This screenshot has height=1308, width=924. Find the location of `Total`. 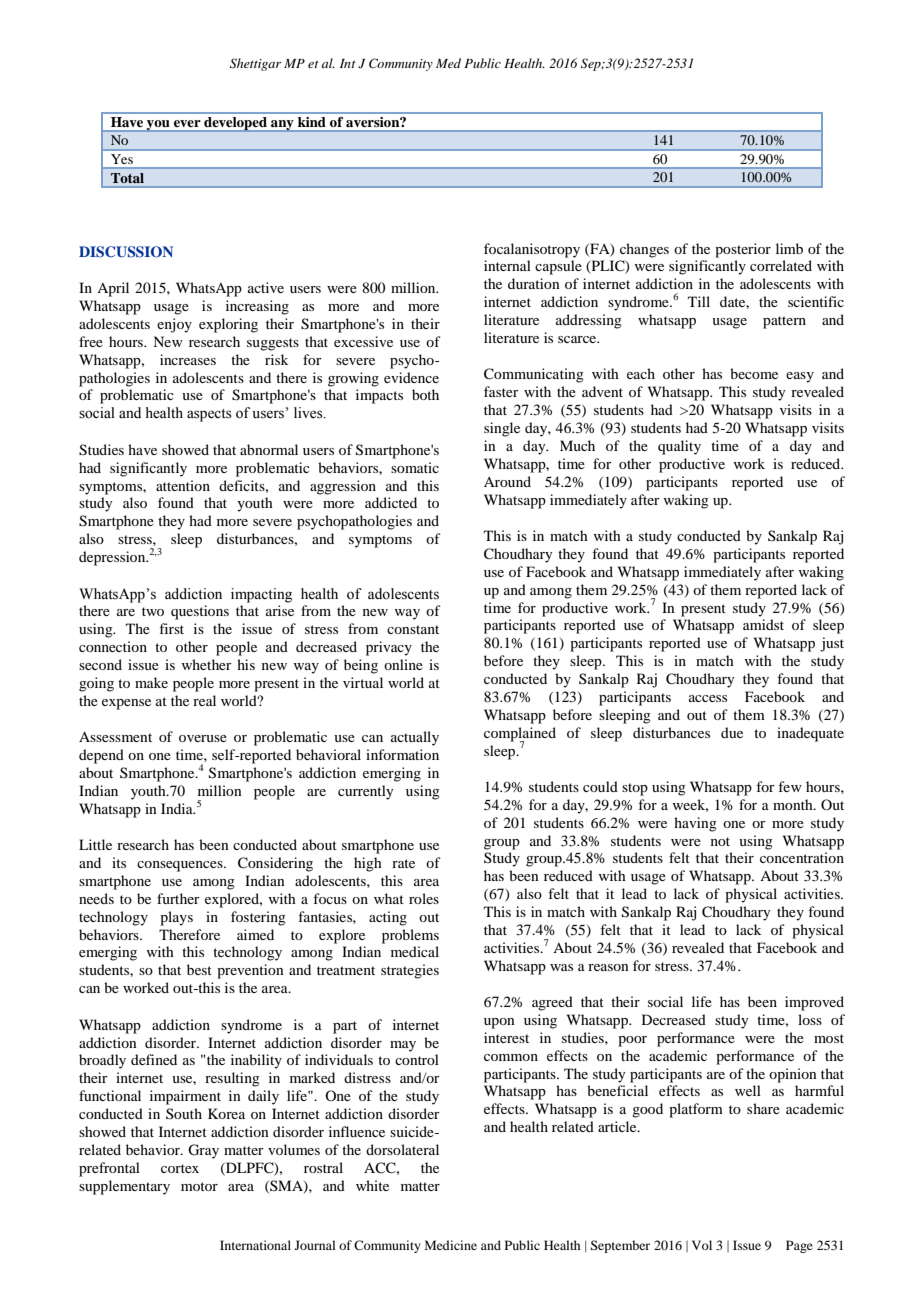

Total is located at coordinates (127, 178).
